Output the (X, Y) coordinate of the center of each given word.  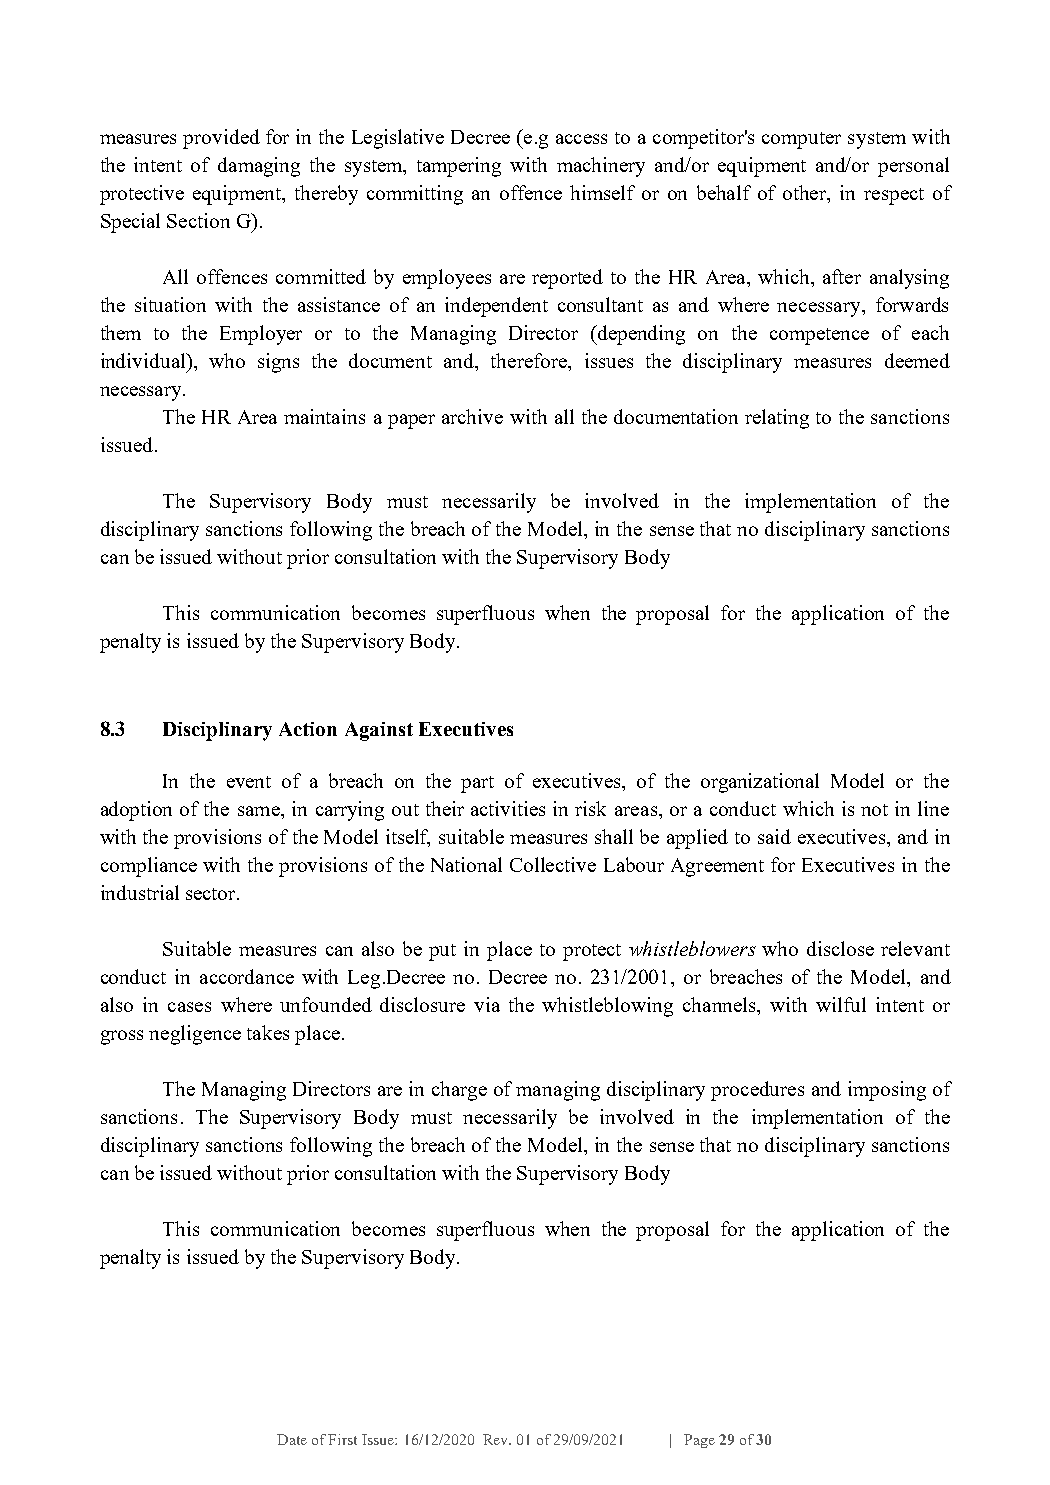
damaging (259, 167)
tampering (459, 167)
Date (292, 1439)
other (806, 194)
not (874, 810)
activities (508, 808)
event (249, 782)
